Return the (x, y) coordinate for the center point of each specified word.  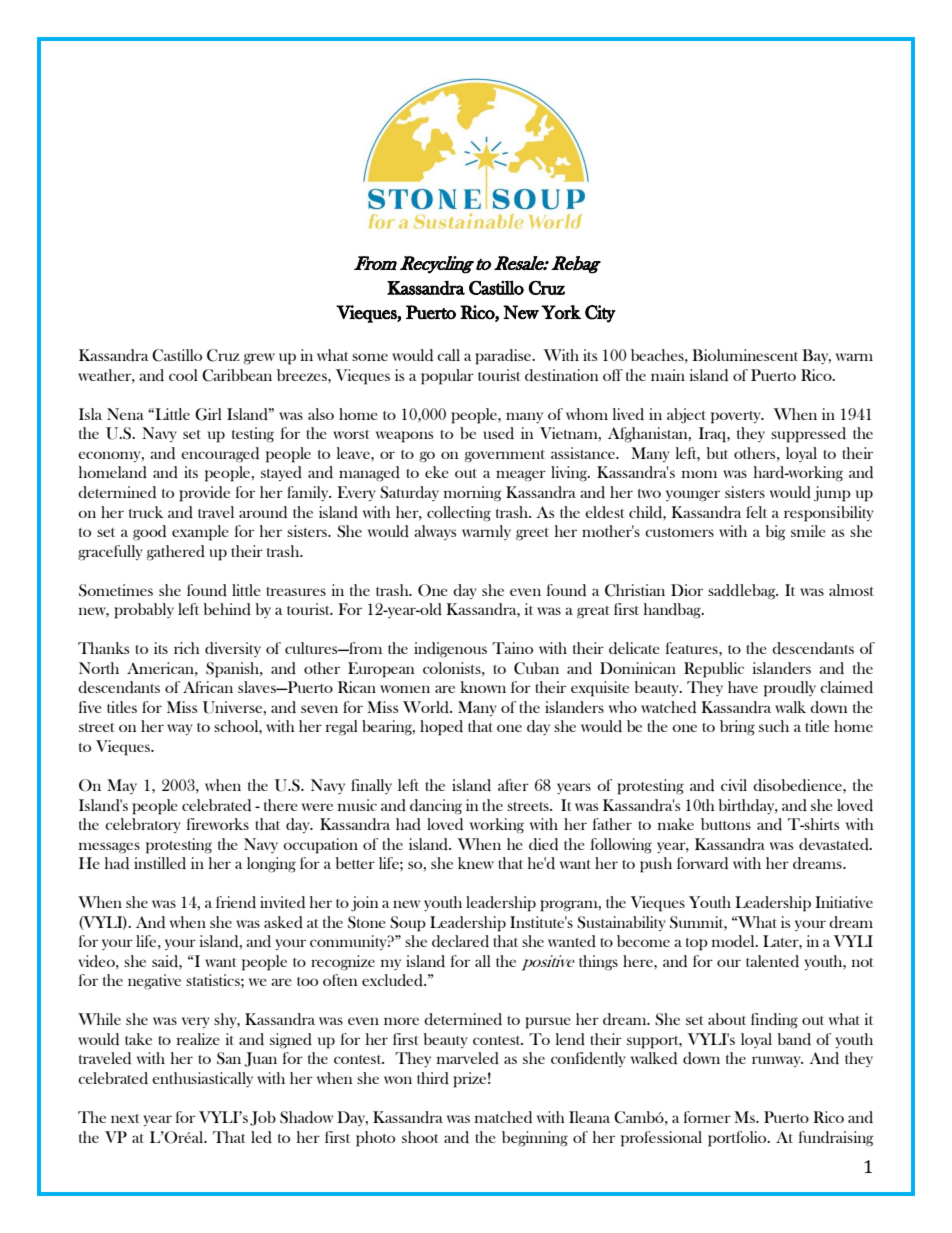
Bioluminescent (745, 355)
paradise (504, 357)
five (90, 707)
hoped (441, 728)
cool (183, 375)
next (125, 1118)
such (774, 726)
